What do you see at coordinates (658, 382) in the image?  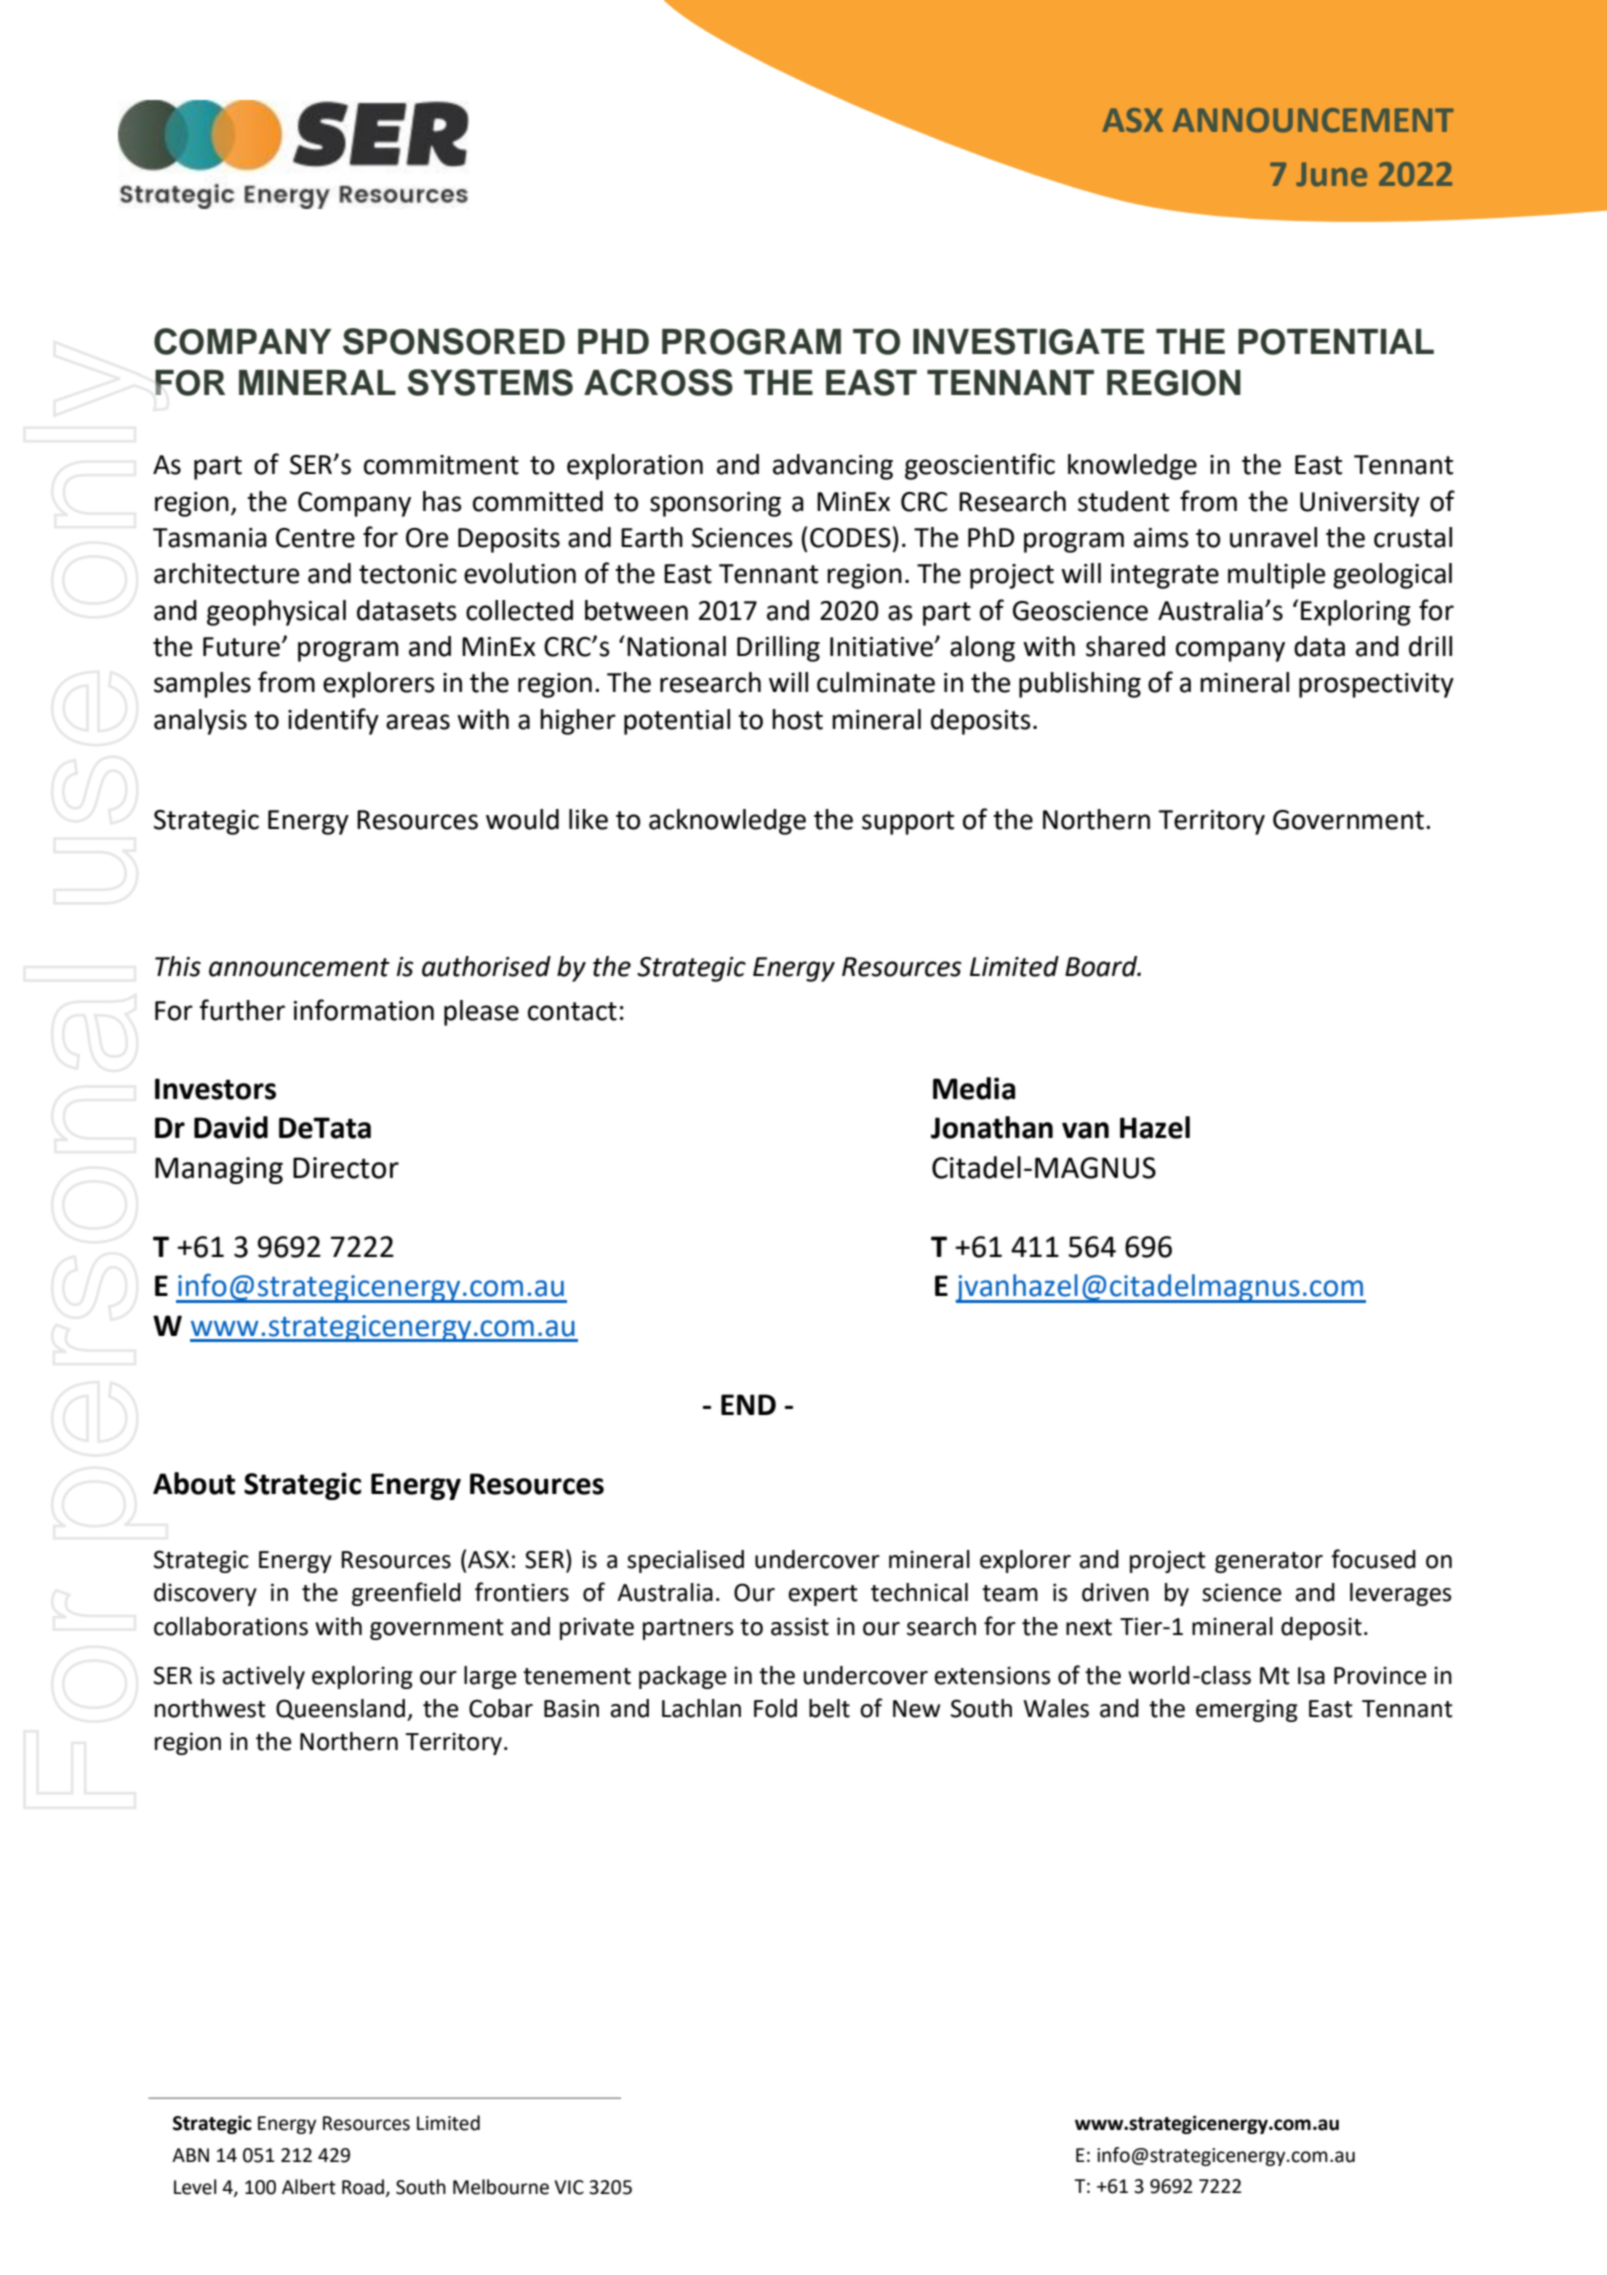 I see `ACROSS` at bounding box center [658, 382].
